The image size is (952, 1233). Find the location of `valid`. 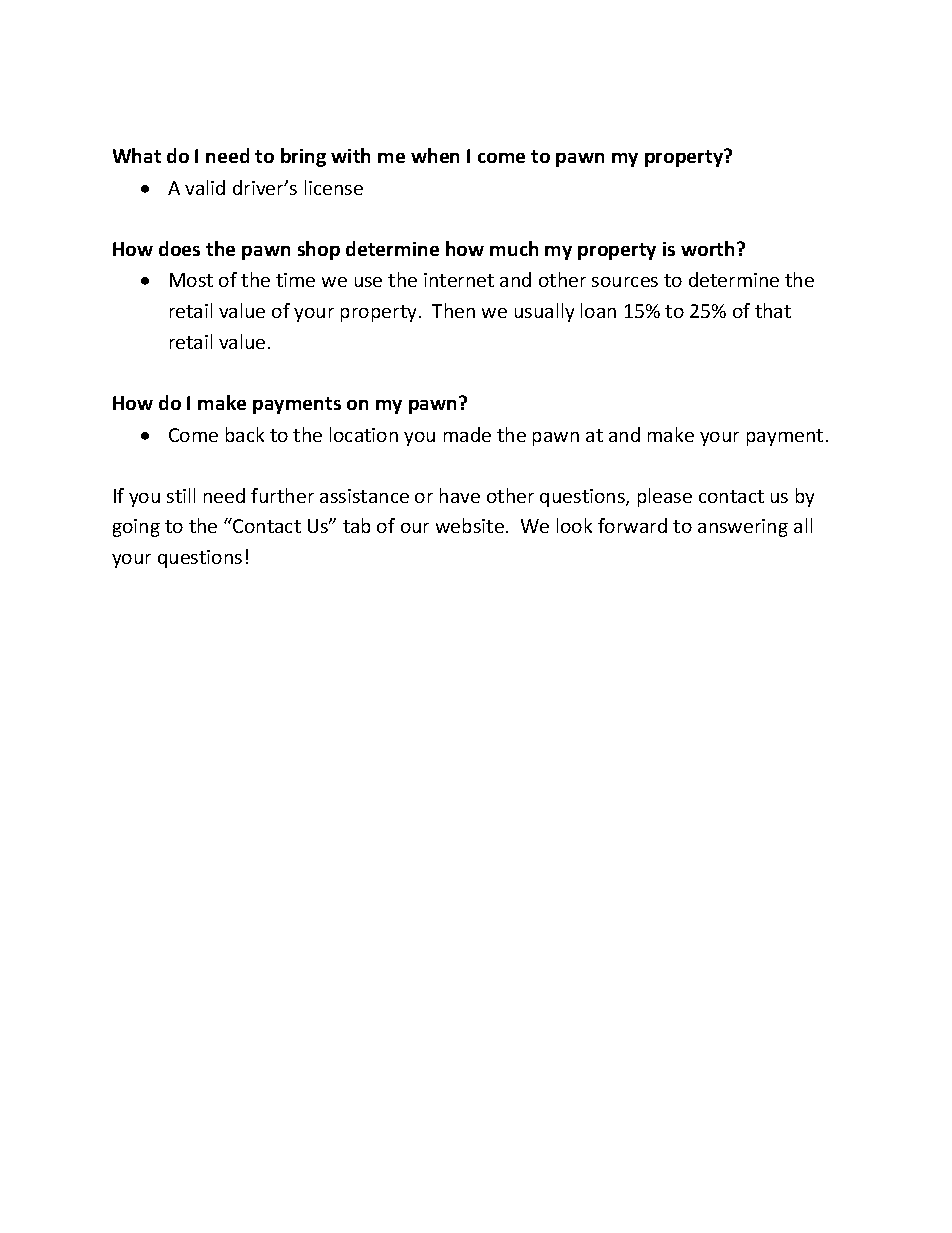

valid is located at coordinates (205, 187).
